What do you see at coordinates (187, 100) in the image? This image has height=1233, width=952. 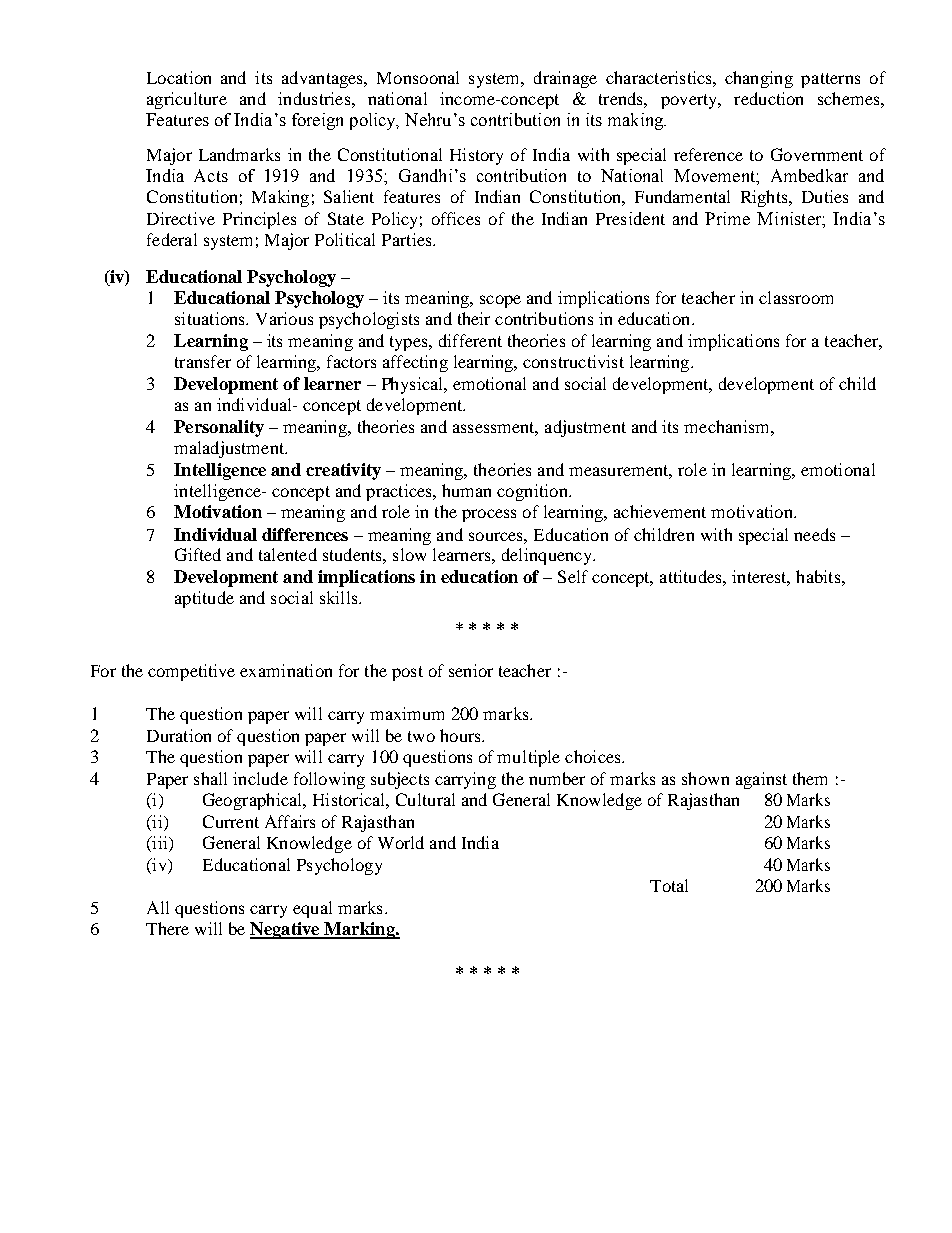 I see `agriculture` at bounding box center [187, 100].
